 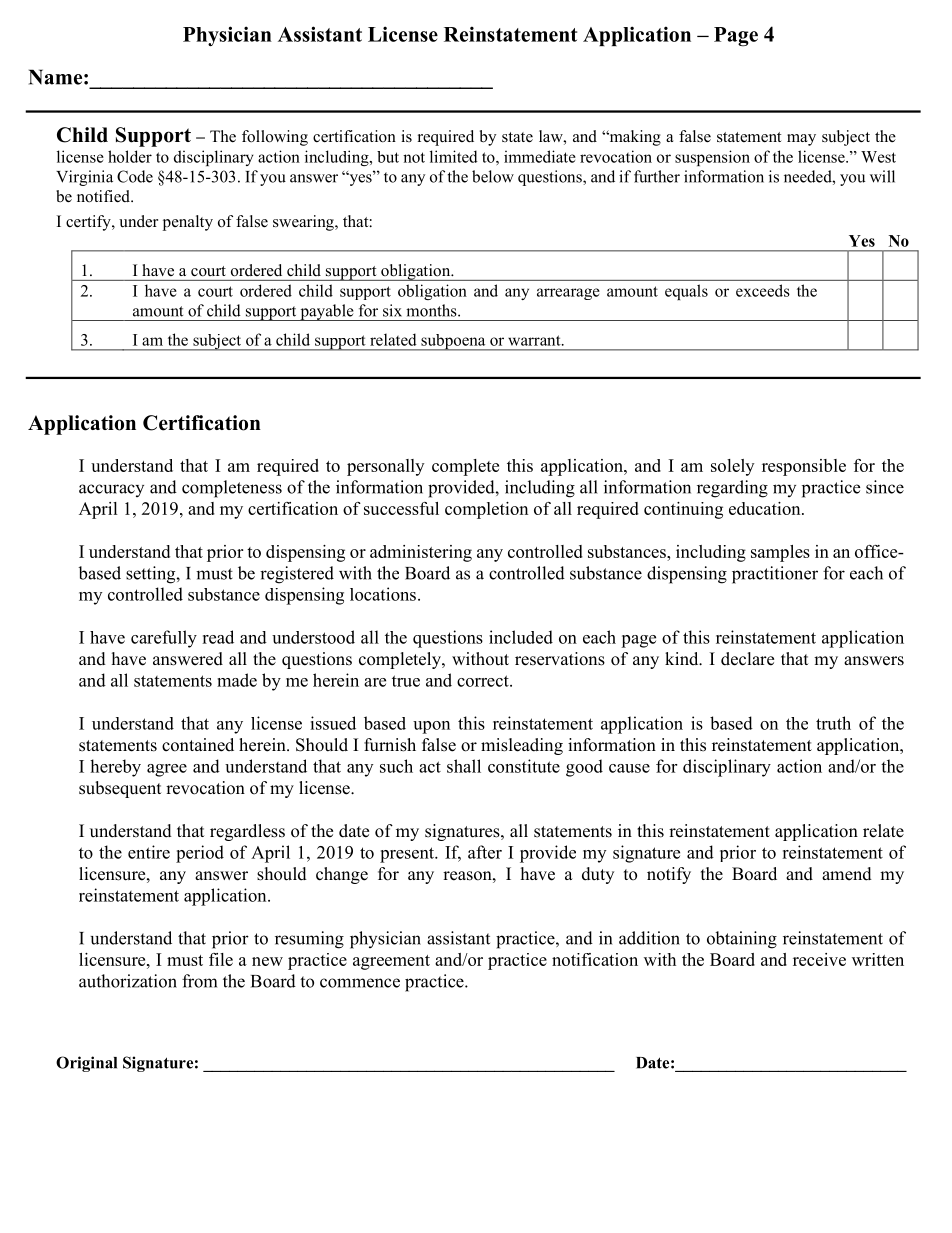 What do you see at coordinates (801, 140) in the screenshot?
I see `may` at bounding box center [801, 140].
